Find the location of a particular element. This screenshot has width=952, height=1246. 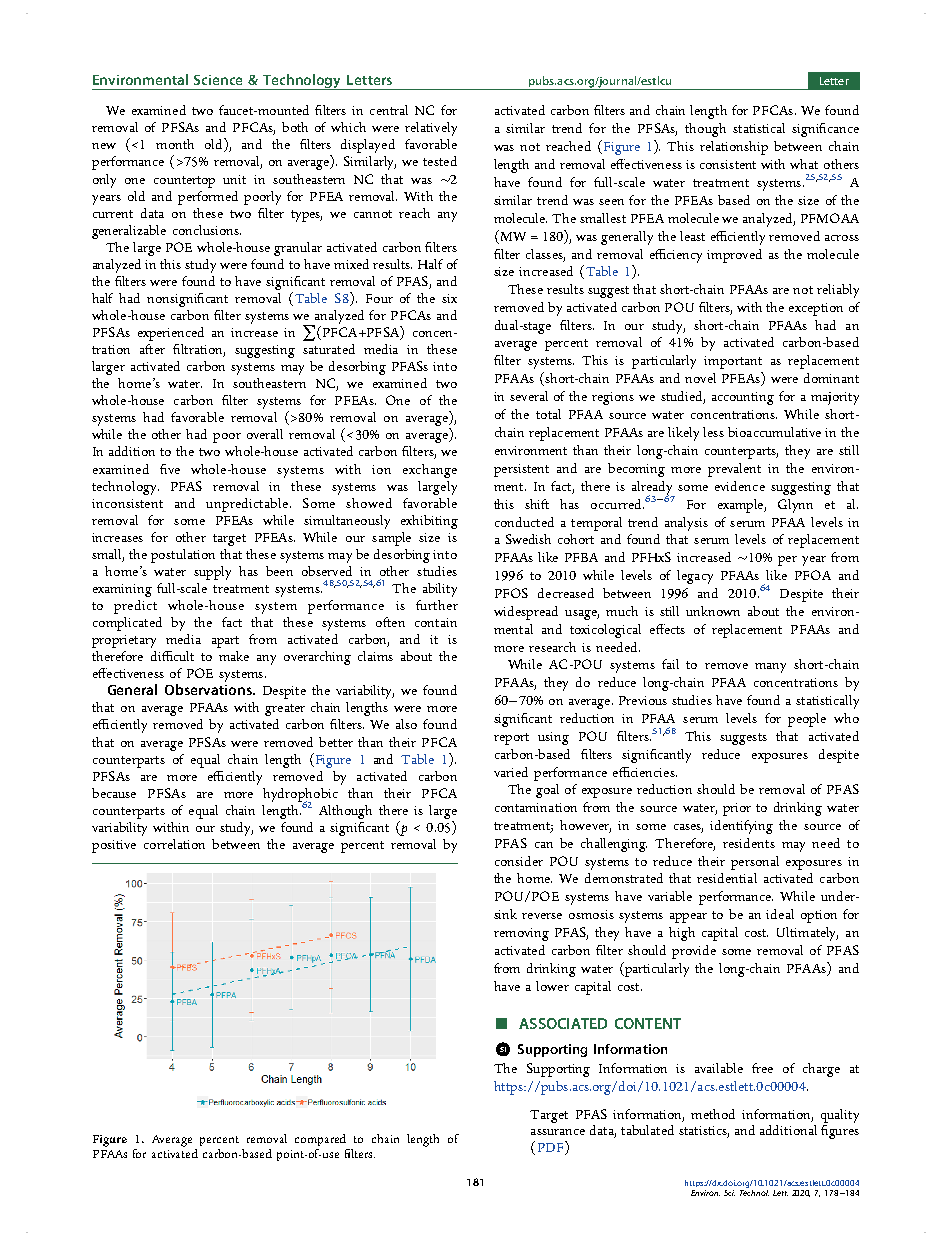

month is located at coordinates (175, 144).
